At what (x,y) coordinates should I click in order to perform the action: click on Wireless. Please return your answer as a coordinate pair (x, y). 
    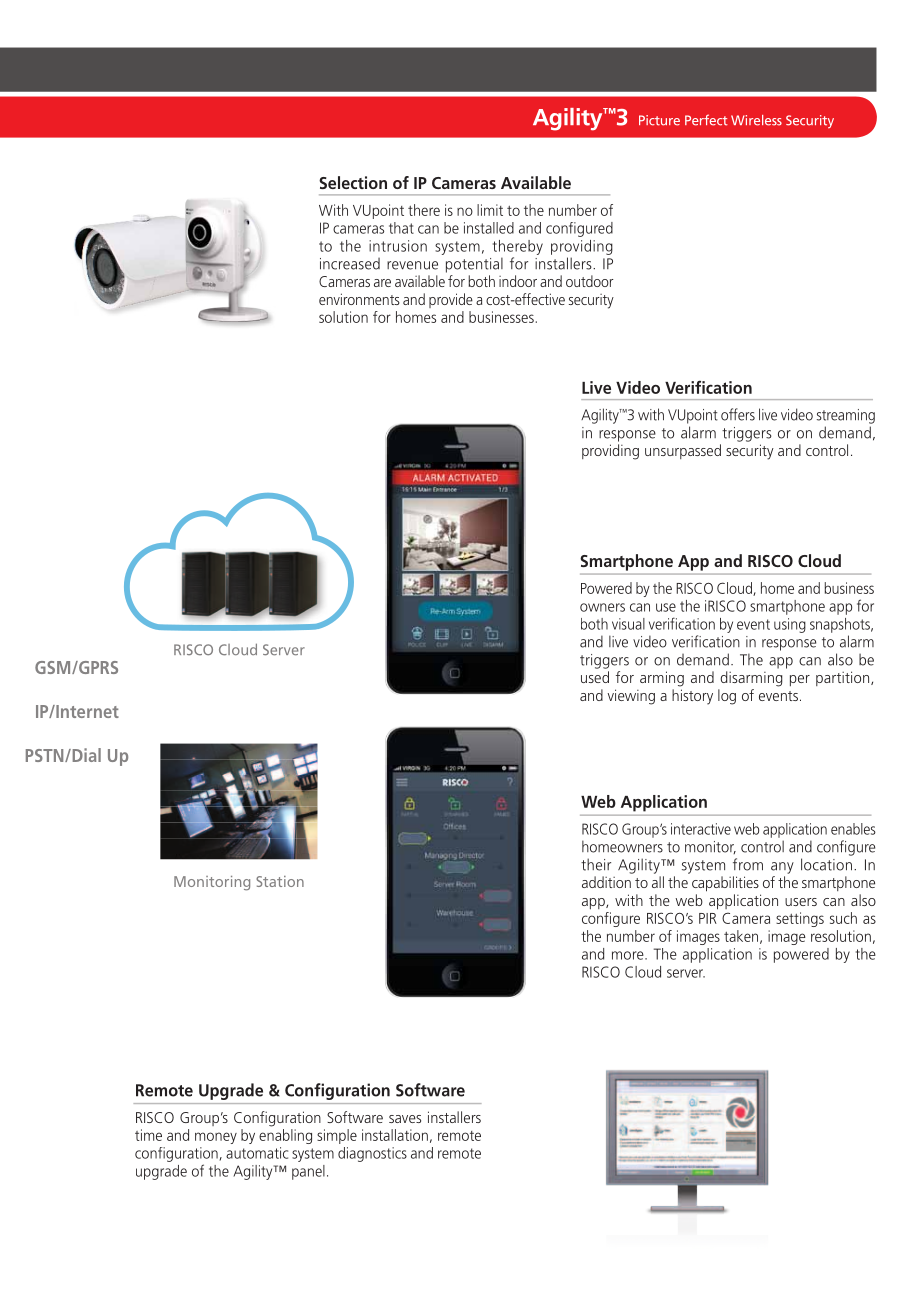
    Looking at the image, I should click on (756, 120).
